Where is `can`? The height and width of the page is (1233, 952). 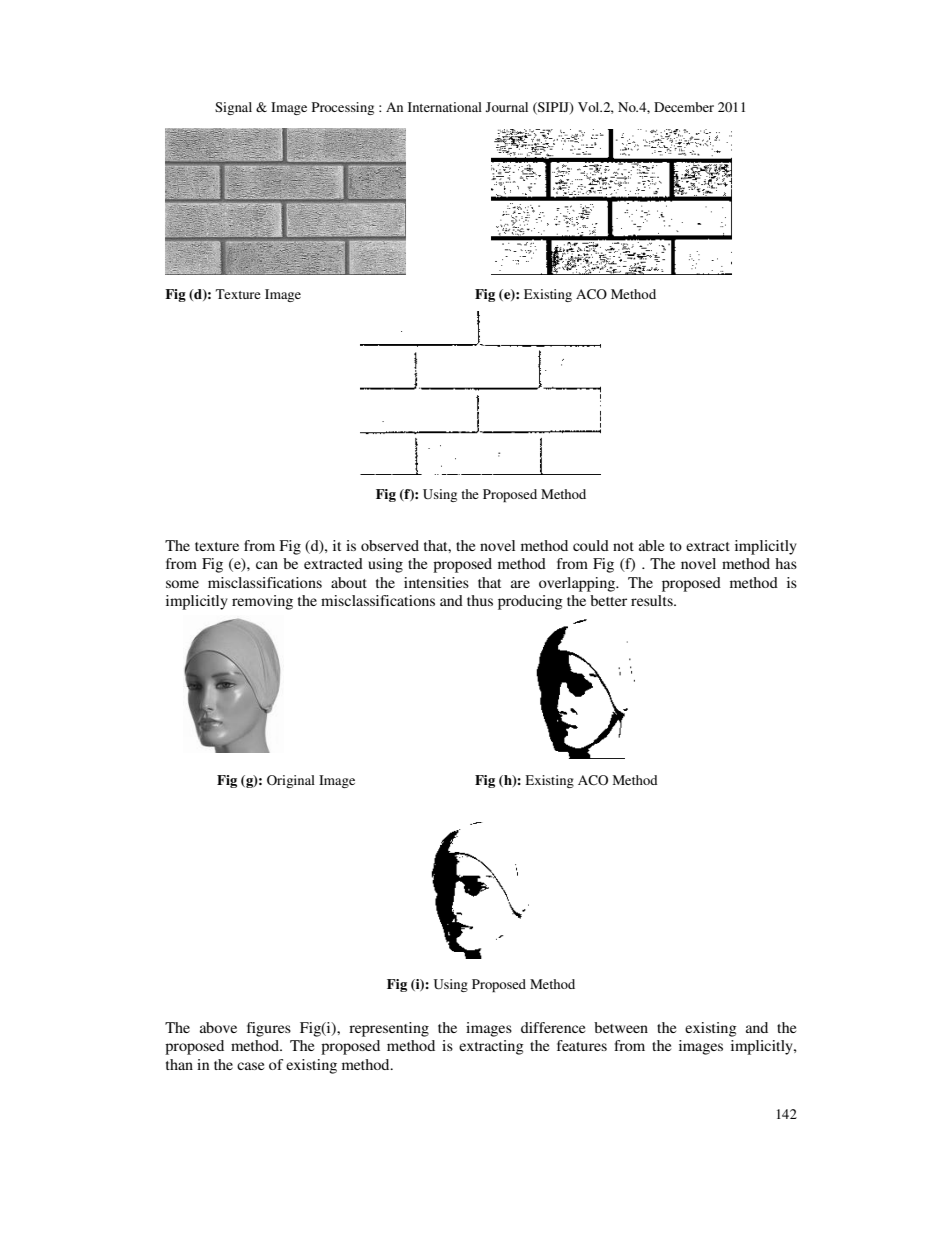 can is located at coordinates (267, 565).
